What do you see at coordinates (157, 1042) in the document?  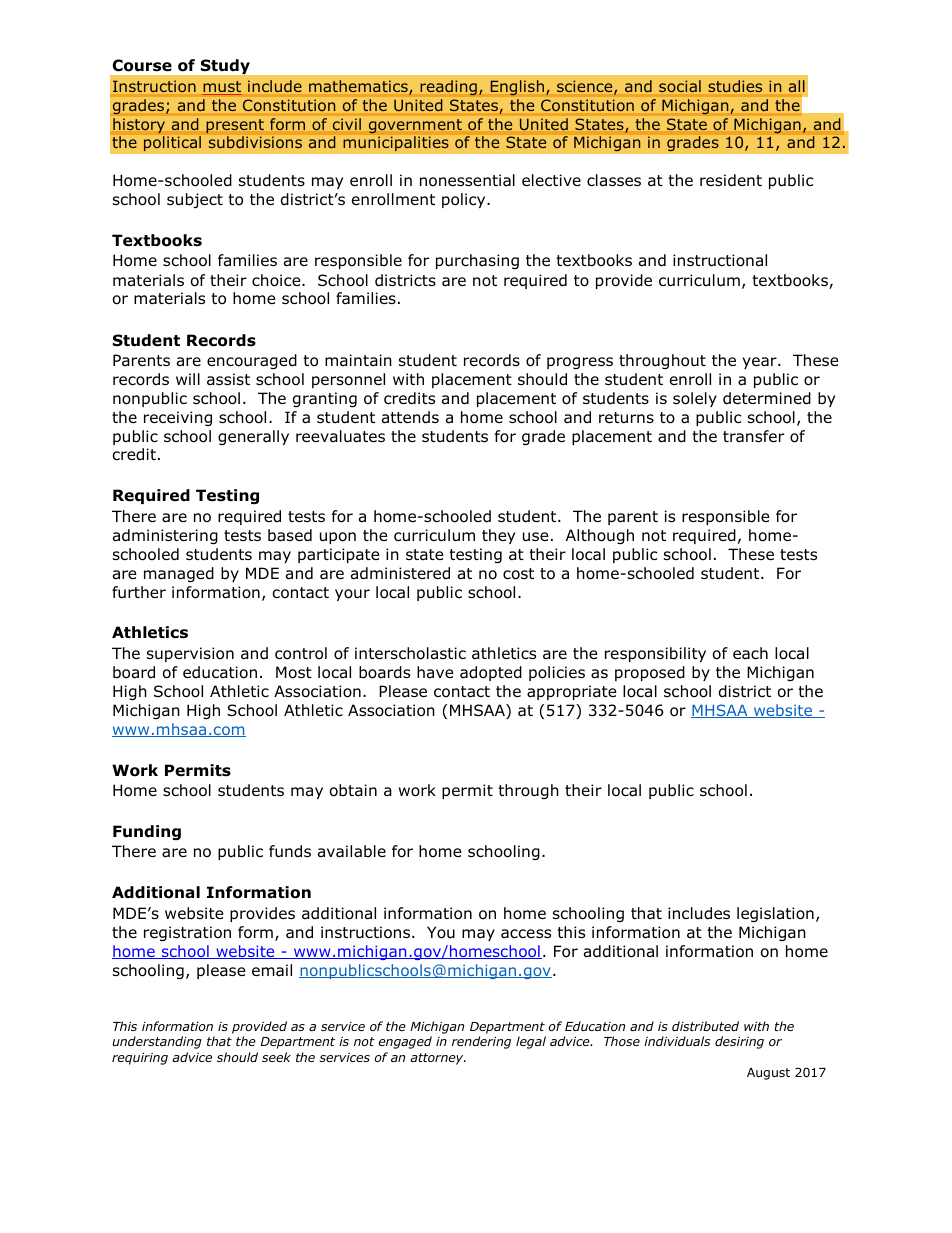 I see `understanding` at bounding box center [157, 1042].
